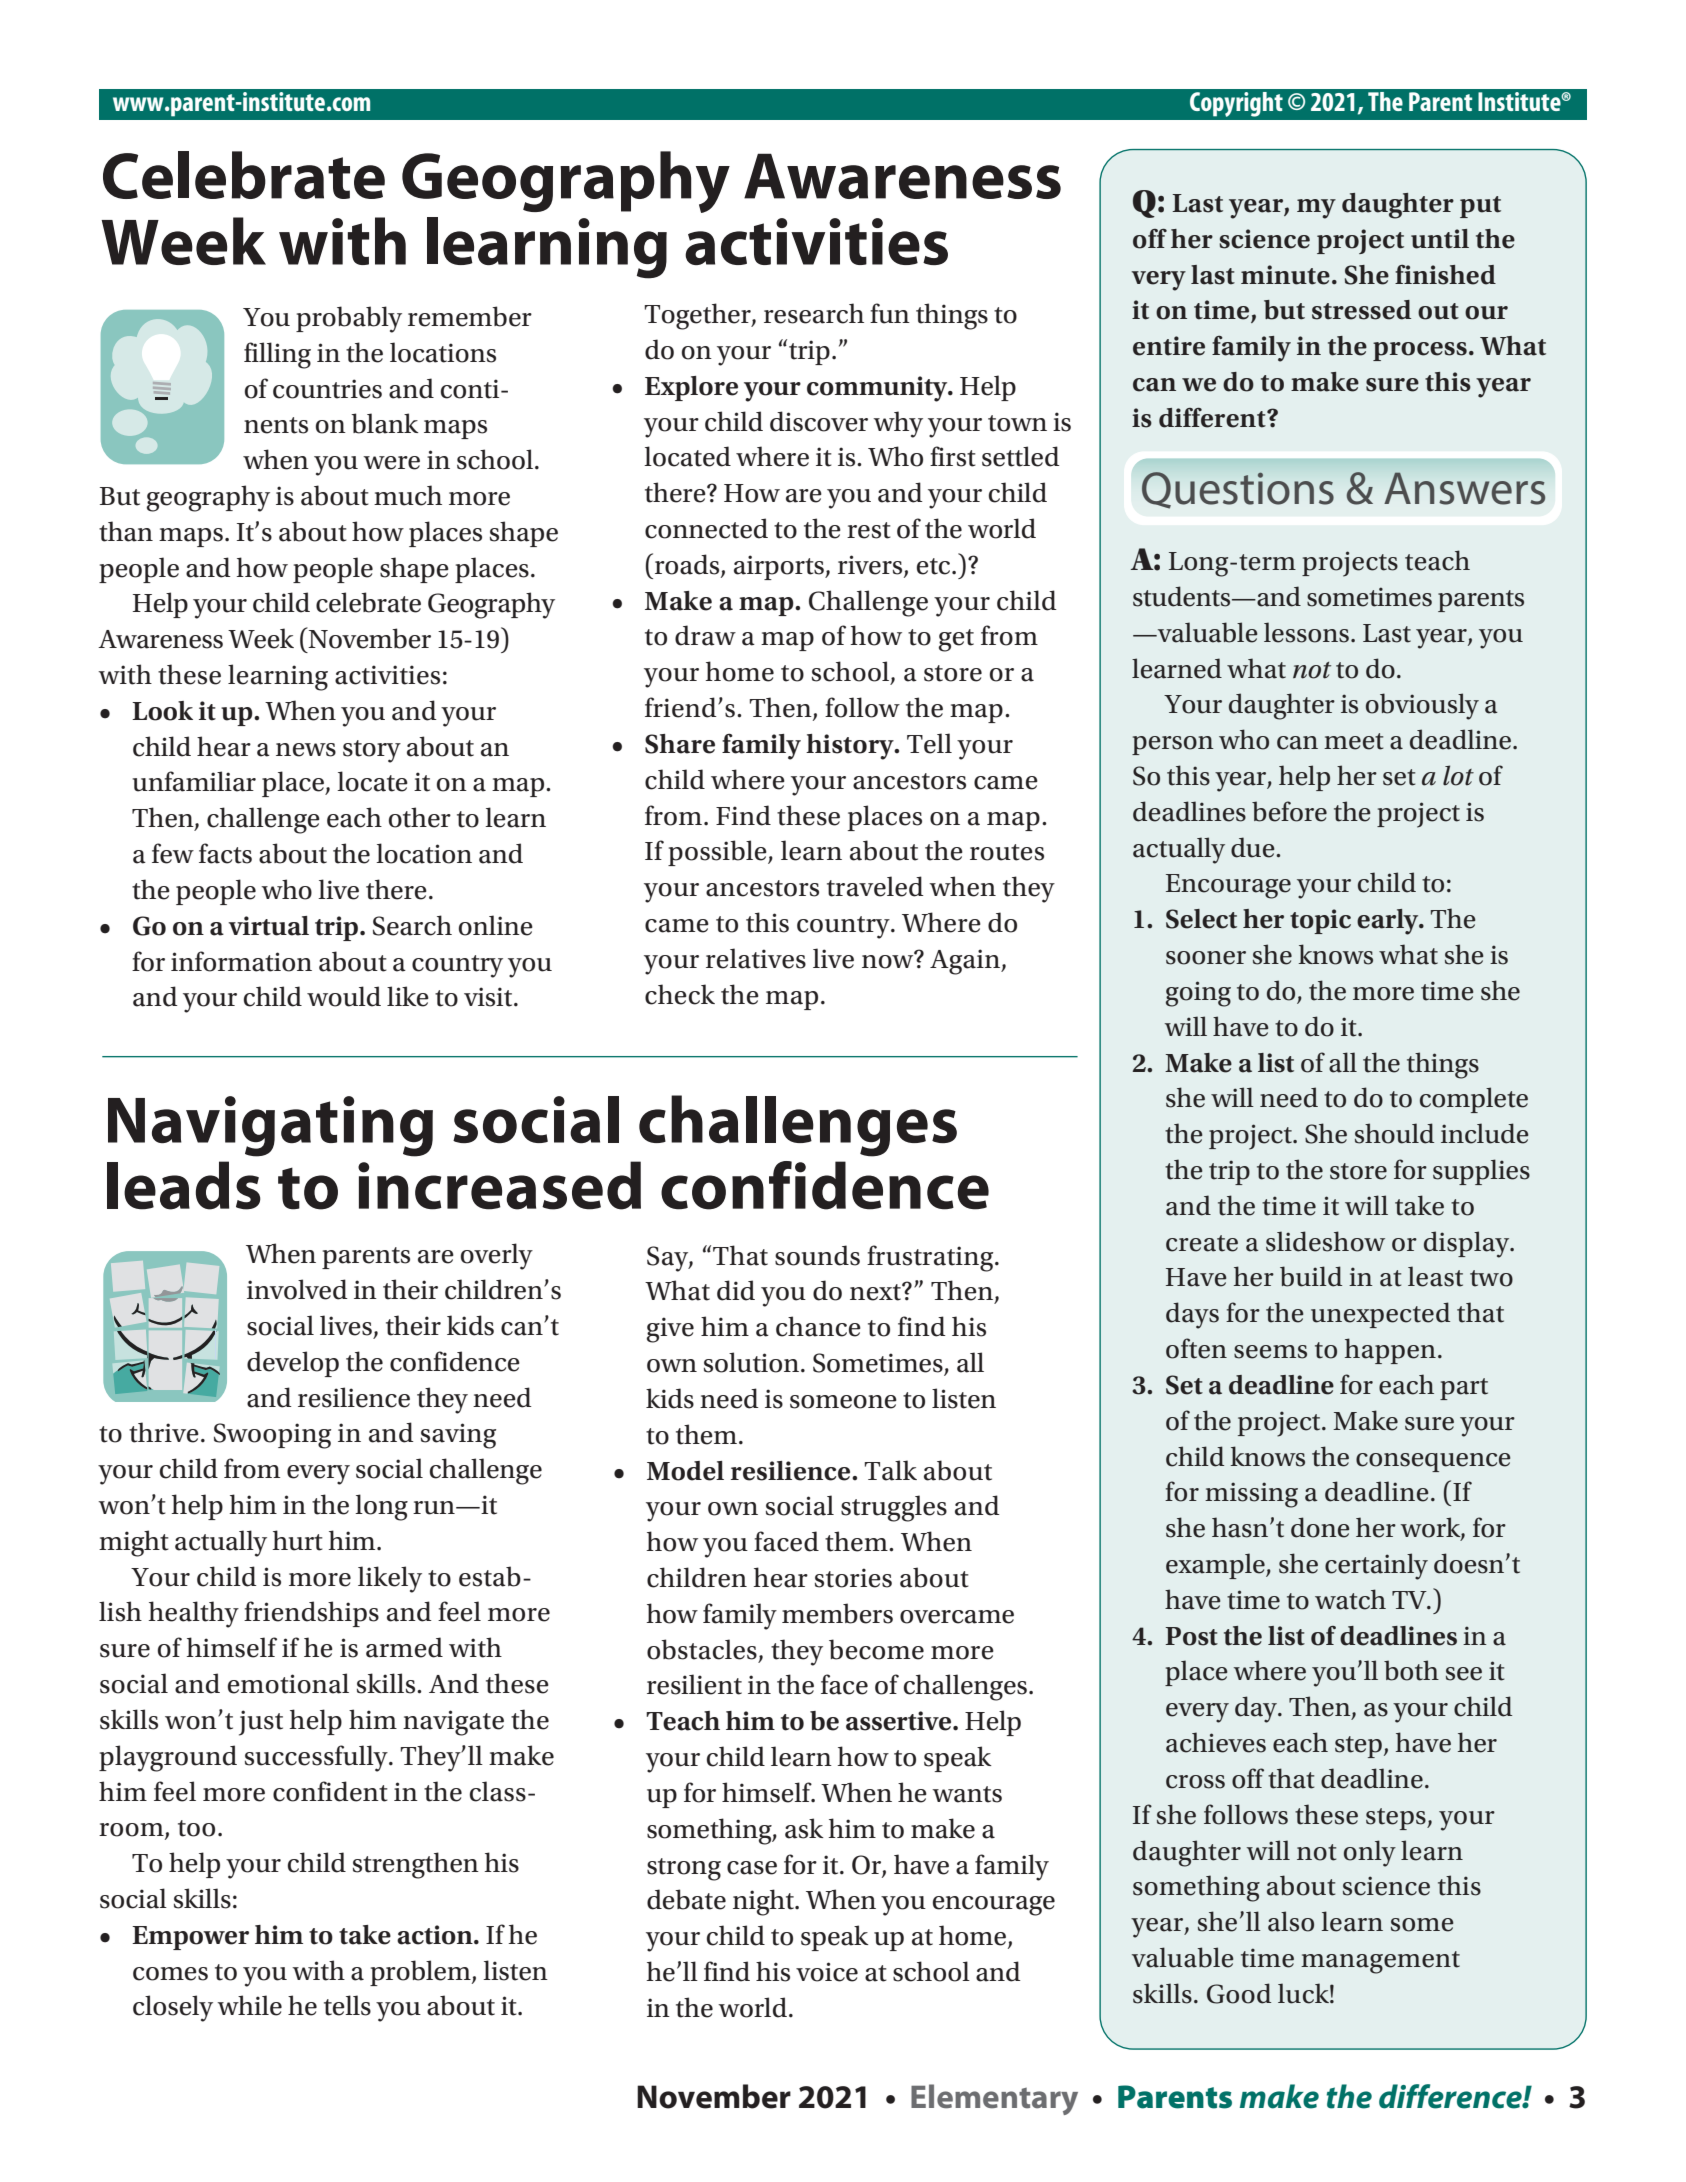 The image size is (1686, 2182). What do you see at coordinates (1394, 1133) in the screenshot?
I see `should` at bounding box center [1394, 1133].
